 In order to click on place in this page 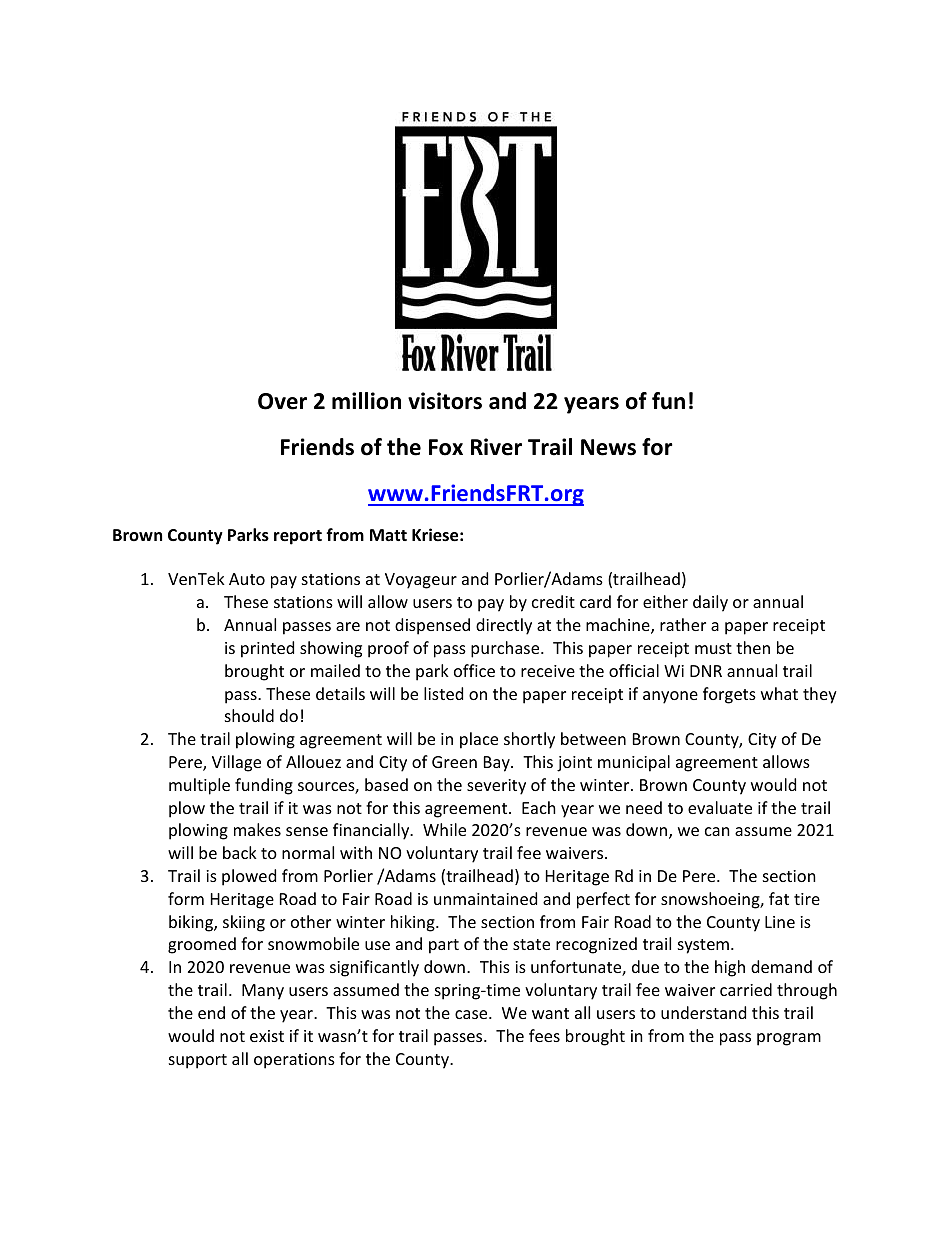, I will do `click(479, 740)`.
